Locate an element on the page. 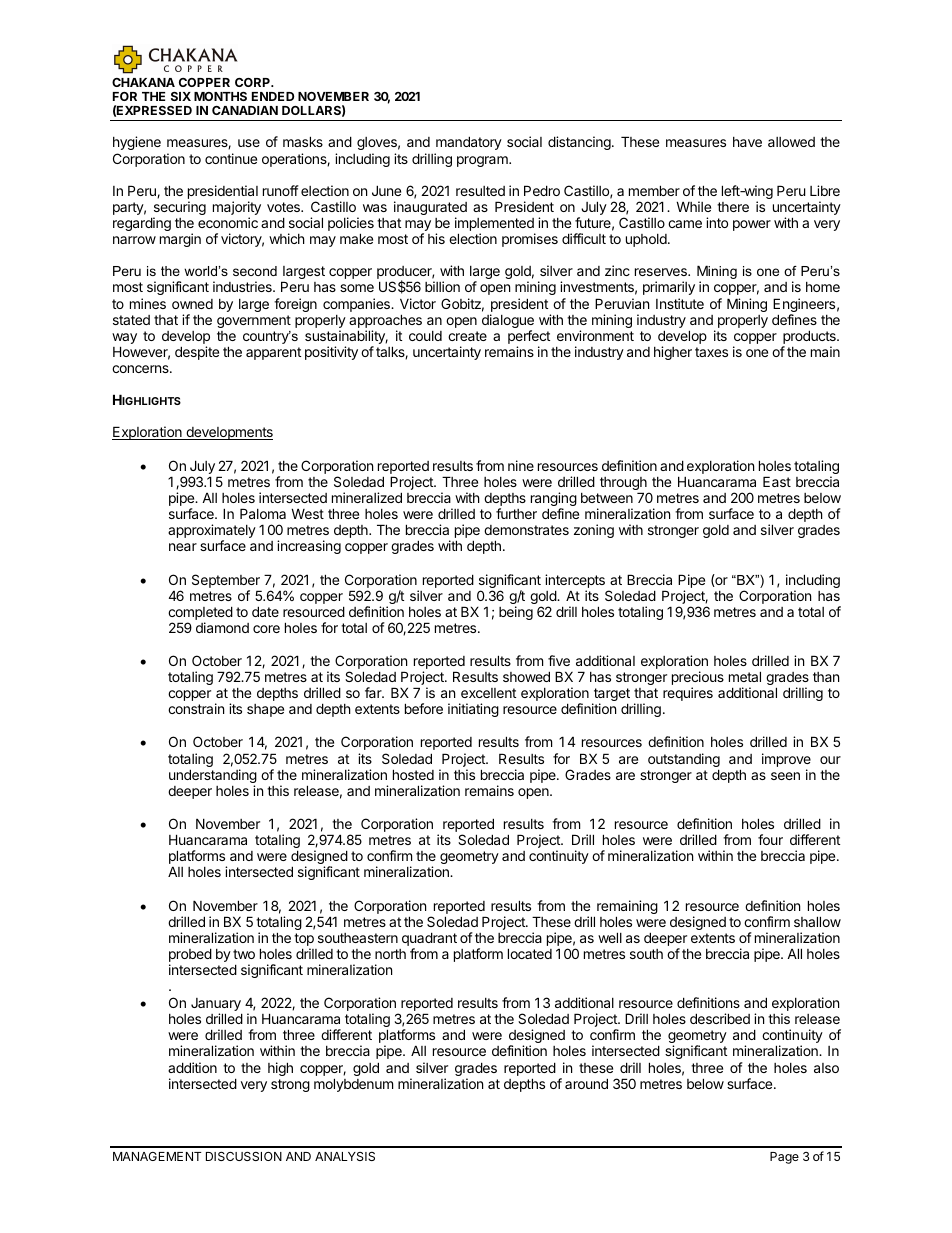 This image has height=1233, width=952. taxes is located at coordinates (711, 352).
